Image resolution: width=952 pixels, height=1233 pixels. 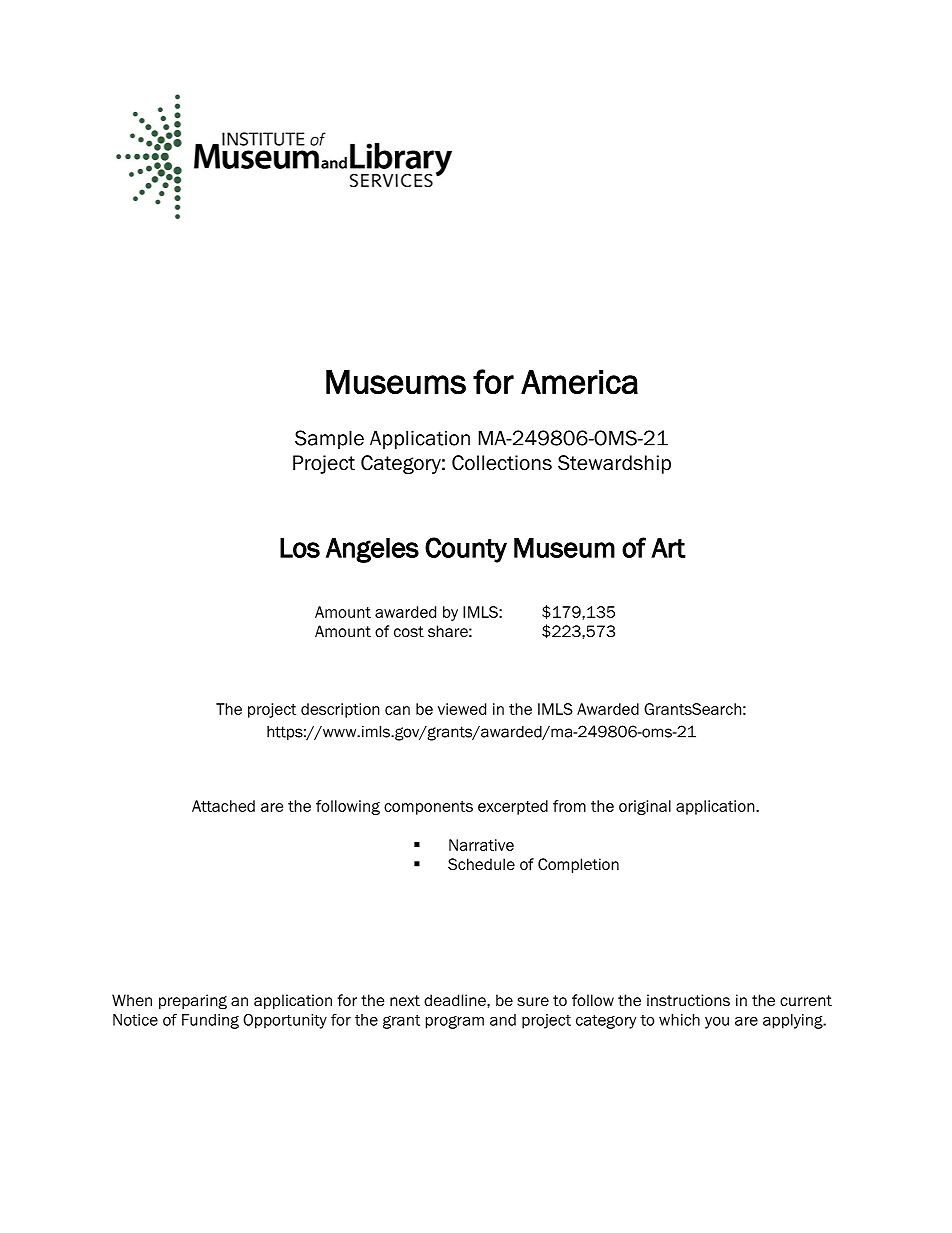 I want to click on description, so click(x=340, y=710).
